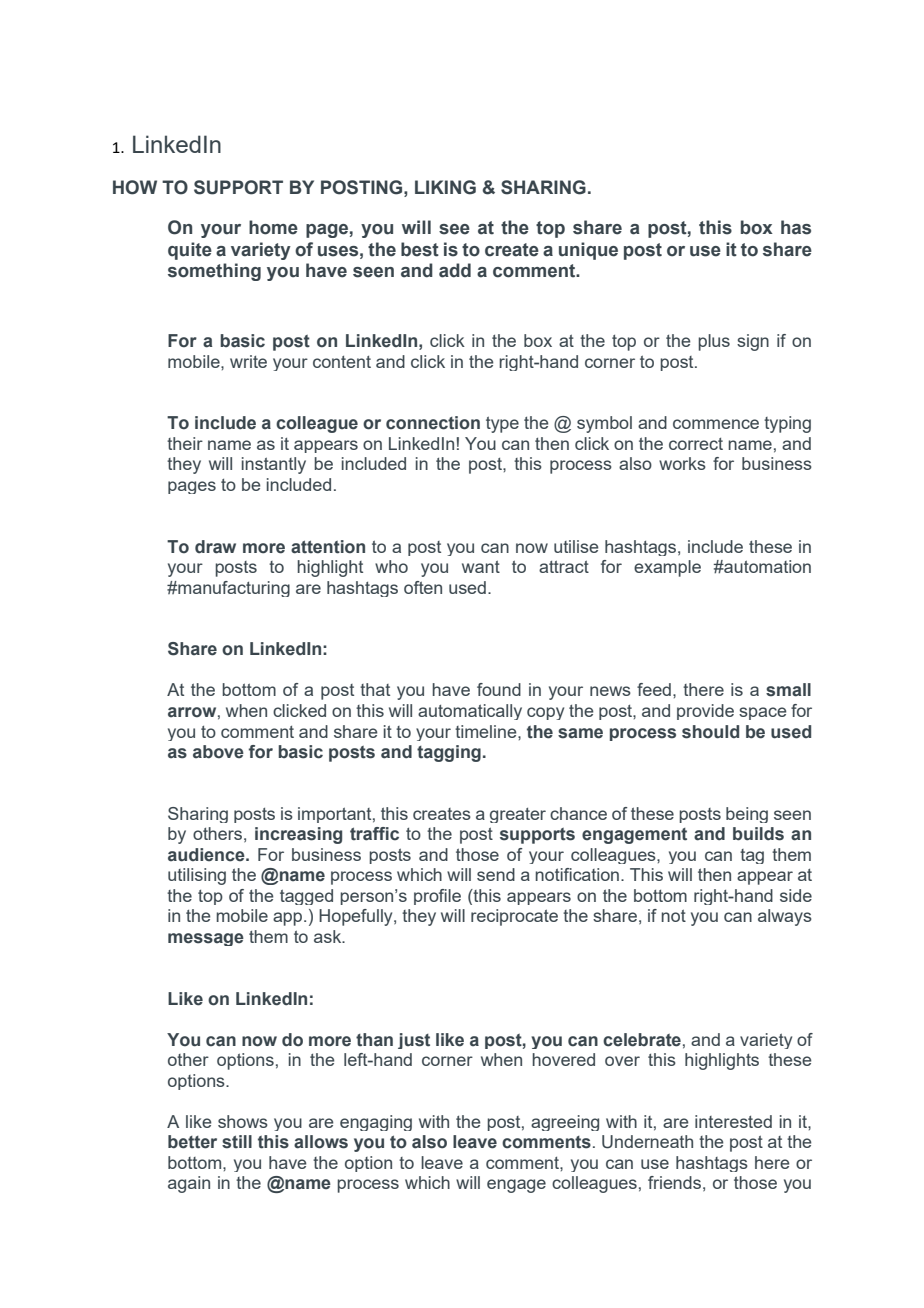 This screenshot has height=1308, width=924. I want to click on above, so click(218, 752).
